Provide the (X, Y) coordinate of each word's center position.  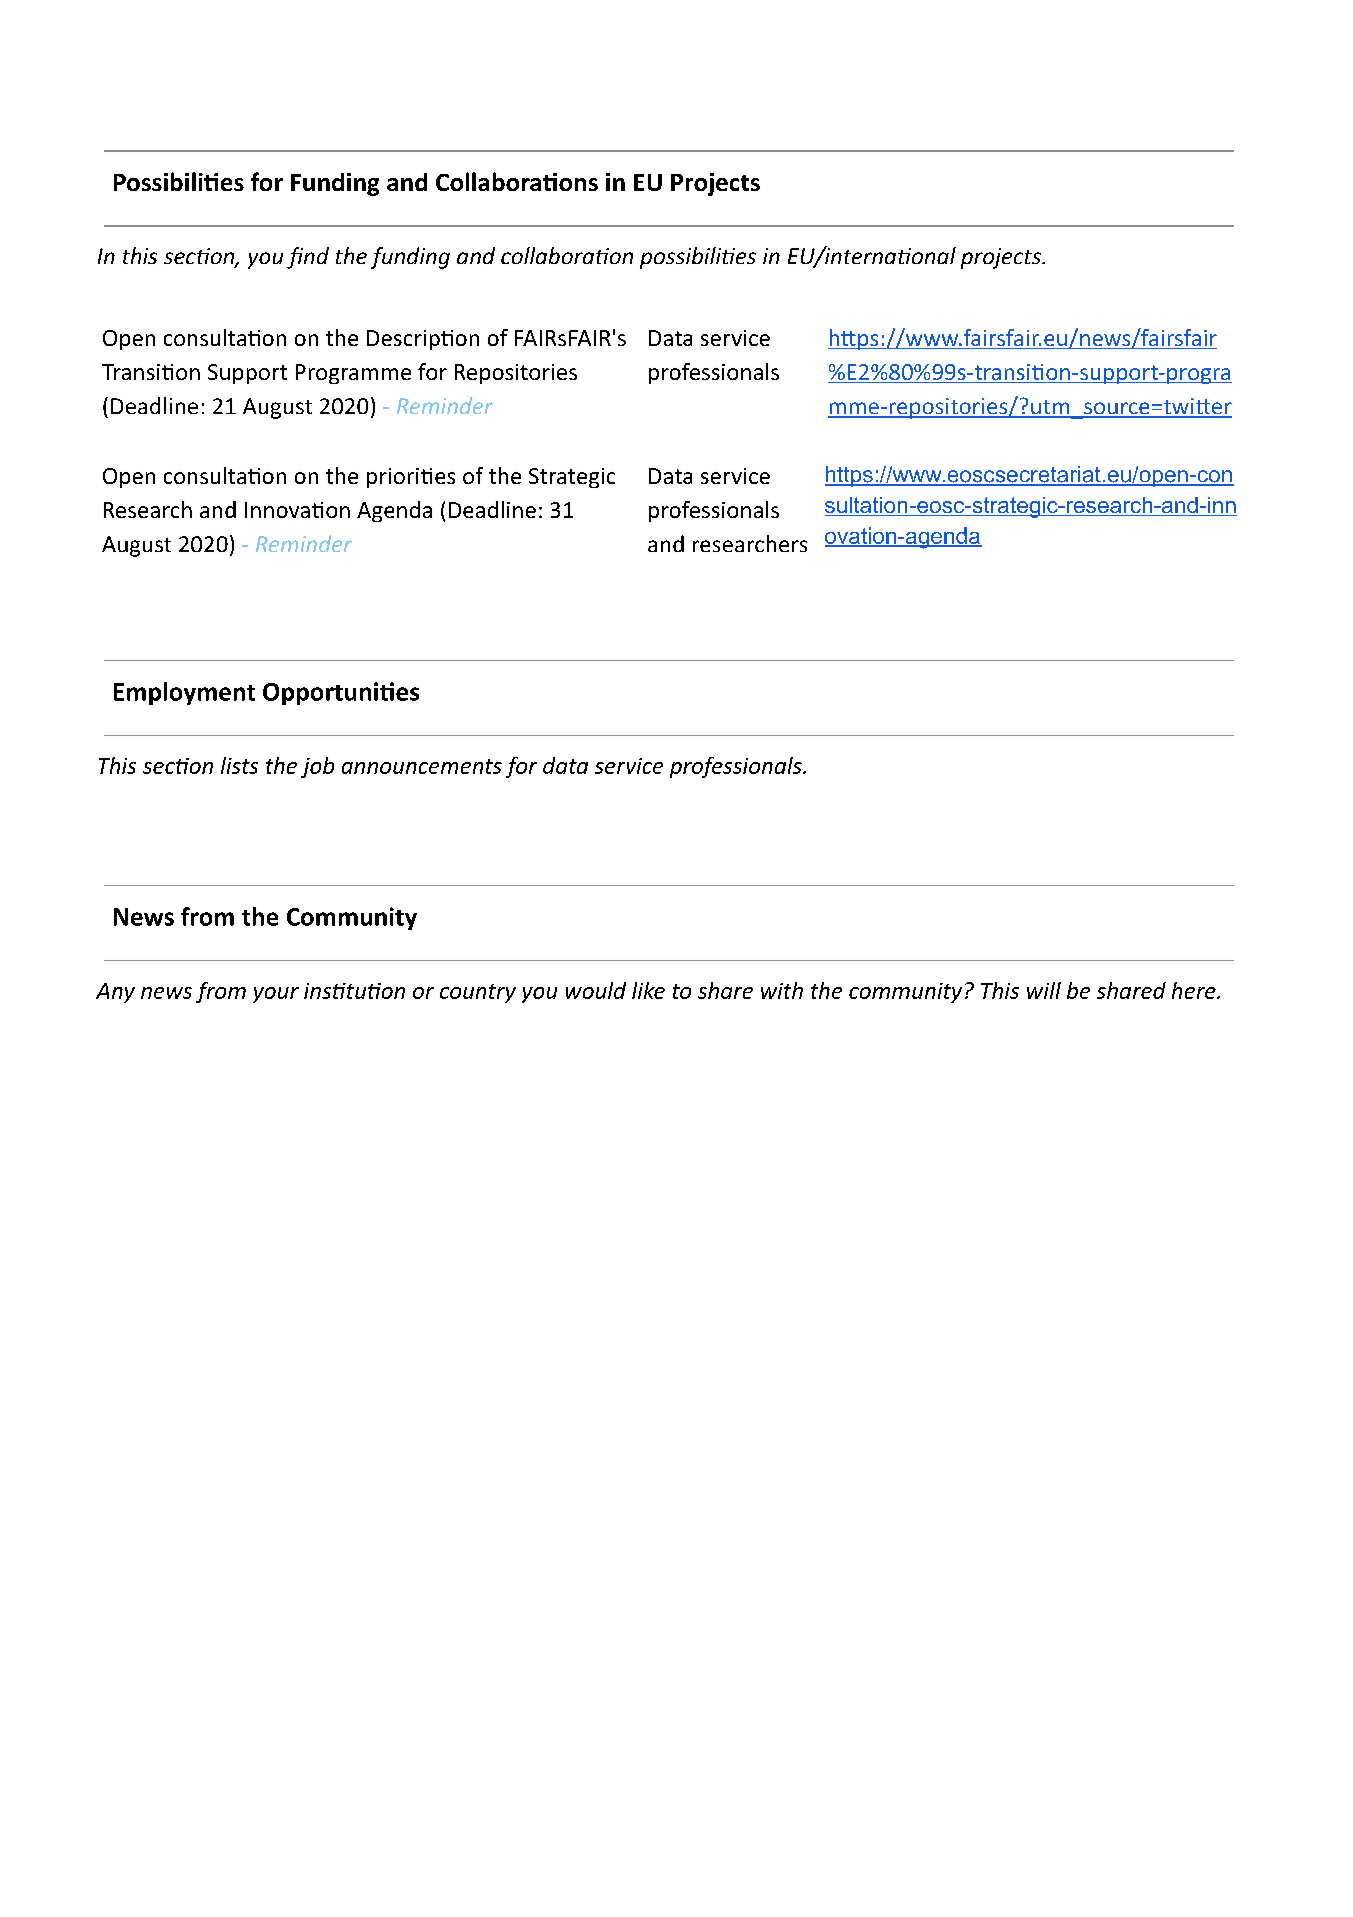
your (276, 995)
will (1044, 990)
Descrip (404, 340)
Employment (184, 693)
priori (393, 478)
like (648, 990)
